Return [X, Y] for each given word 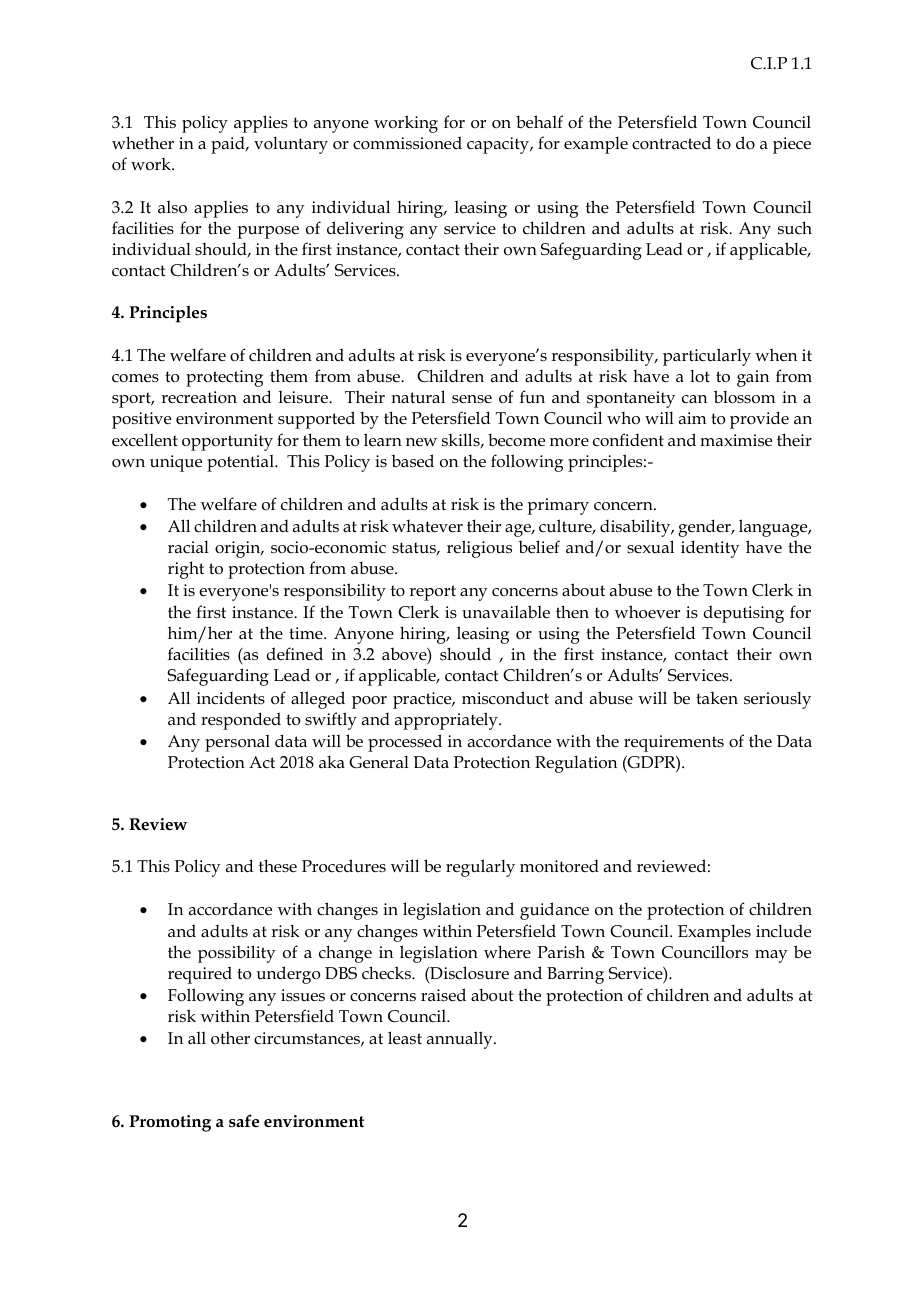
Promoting [170, 1123]
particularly [707, 357]
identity [710, 549]
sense [472, 399]
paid [229, 145]
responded [241, 721]
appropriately [447, 721]
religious [479, 549]
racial [188, 546]
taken [717, 698]
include [783, 931]
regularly [480, 868]
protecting [224, 378]
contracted [671, 143]
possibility [236, 954]
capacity [499, 145]
